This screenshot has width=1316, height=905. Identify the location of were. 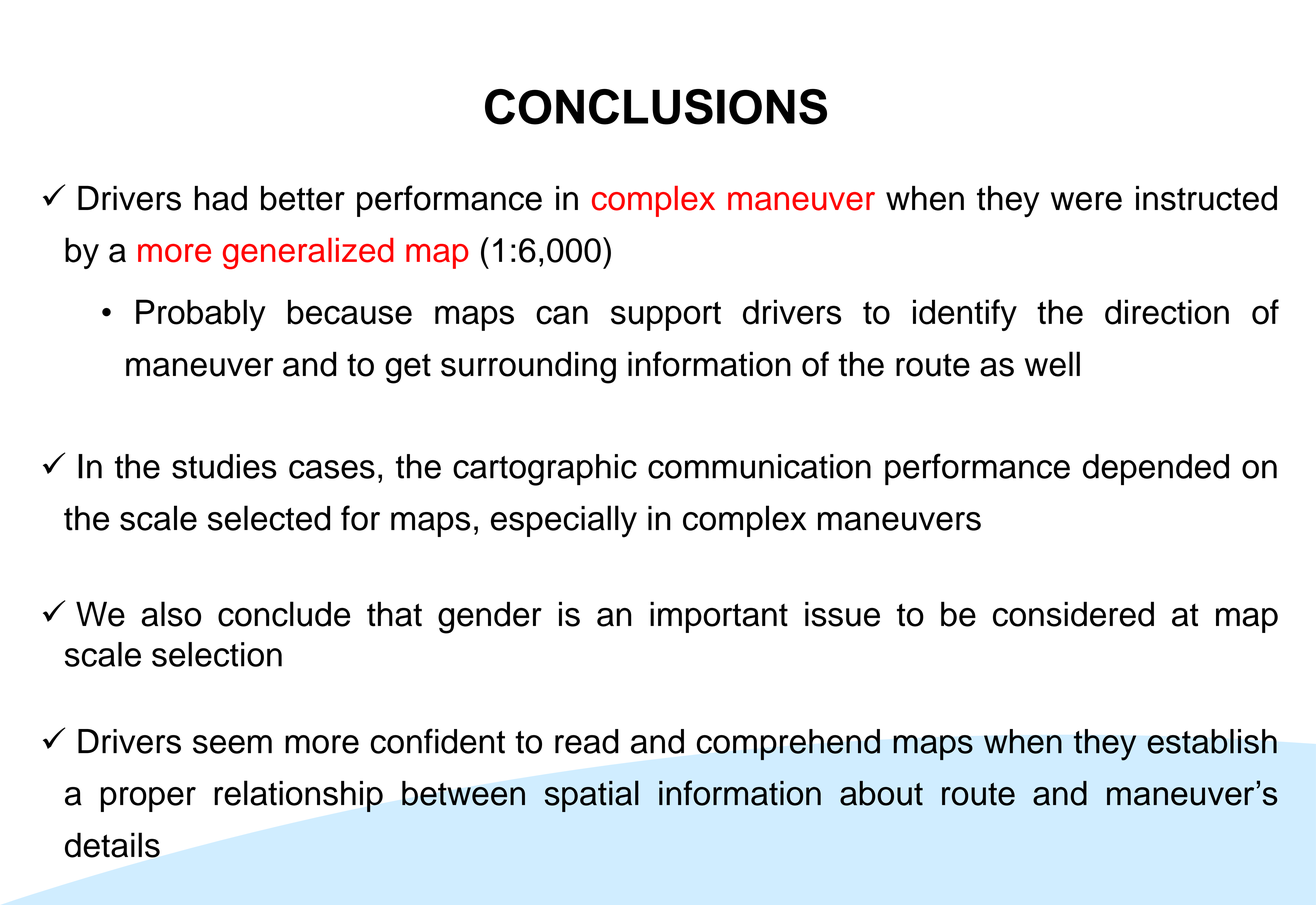
(1086, 201).
